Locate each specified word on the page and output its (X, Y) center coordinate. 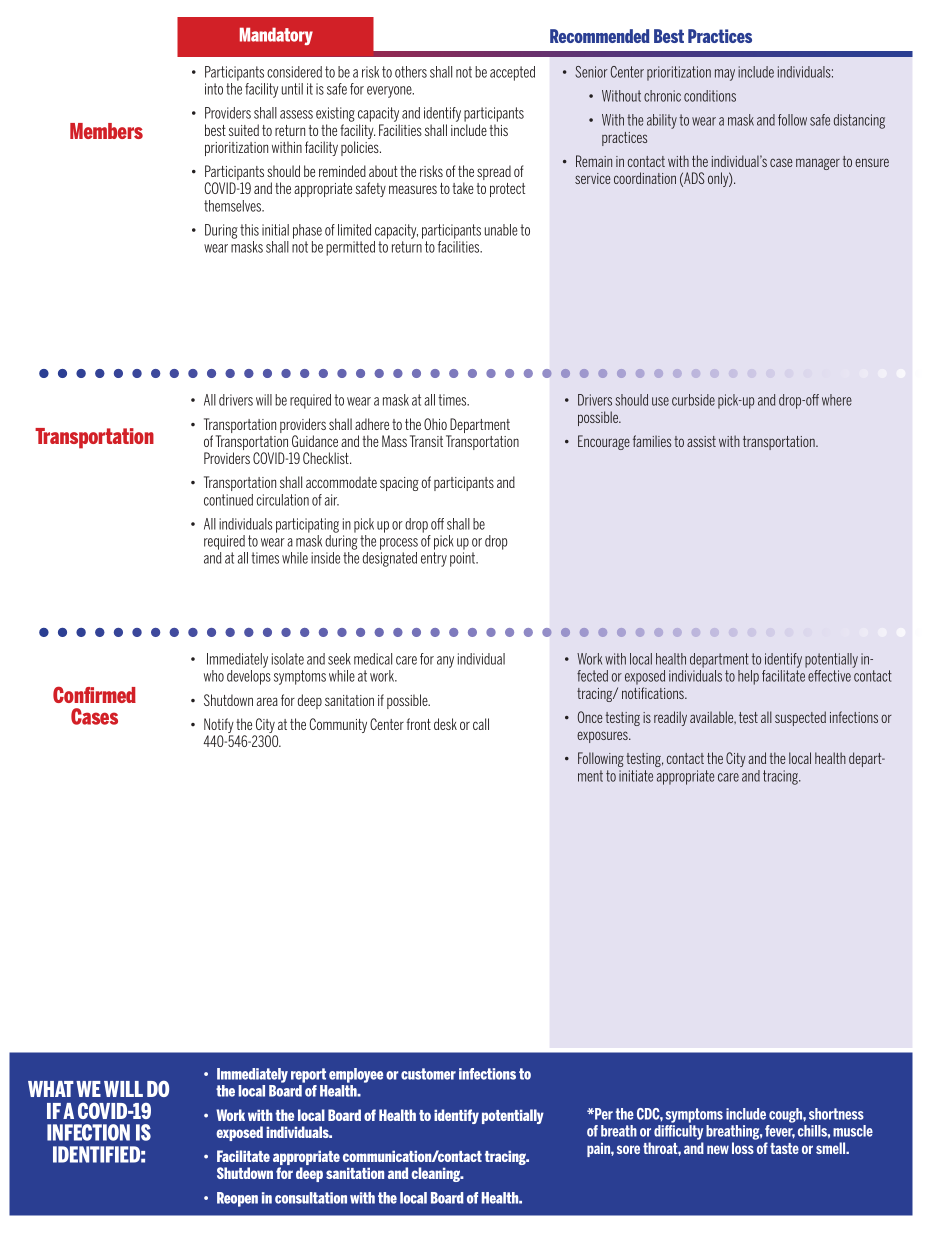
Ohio (435, 424)
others (411, 72)
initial (275, 230)
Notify (219, 727)
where (837, 400)
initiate (636, 776)
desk (445, 724)
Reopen (237, 1199)
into (214, 89)
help (748, 677)
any (445, 662)
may (725, 75)
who (214, 676)
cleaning (437, 1174)
